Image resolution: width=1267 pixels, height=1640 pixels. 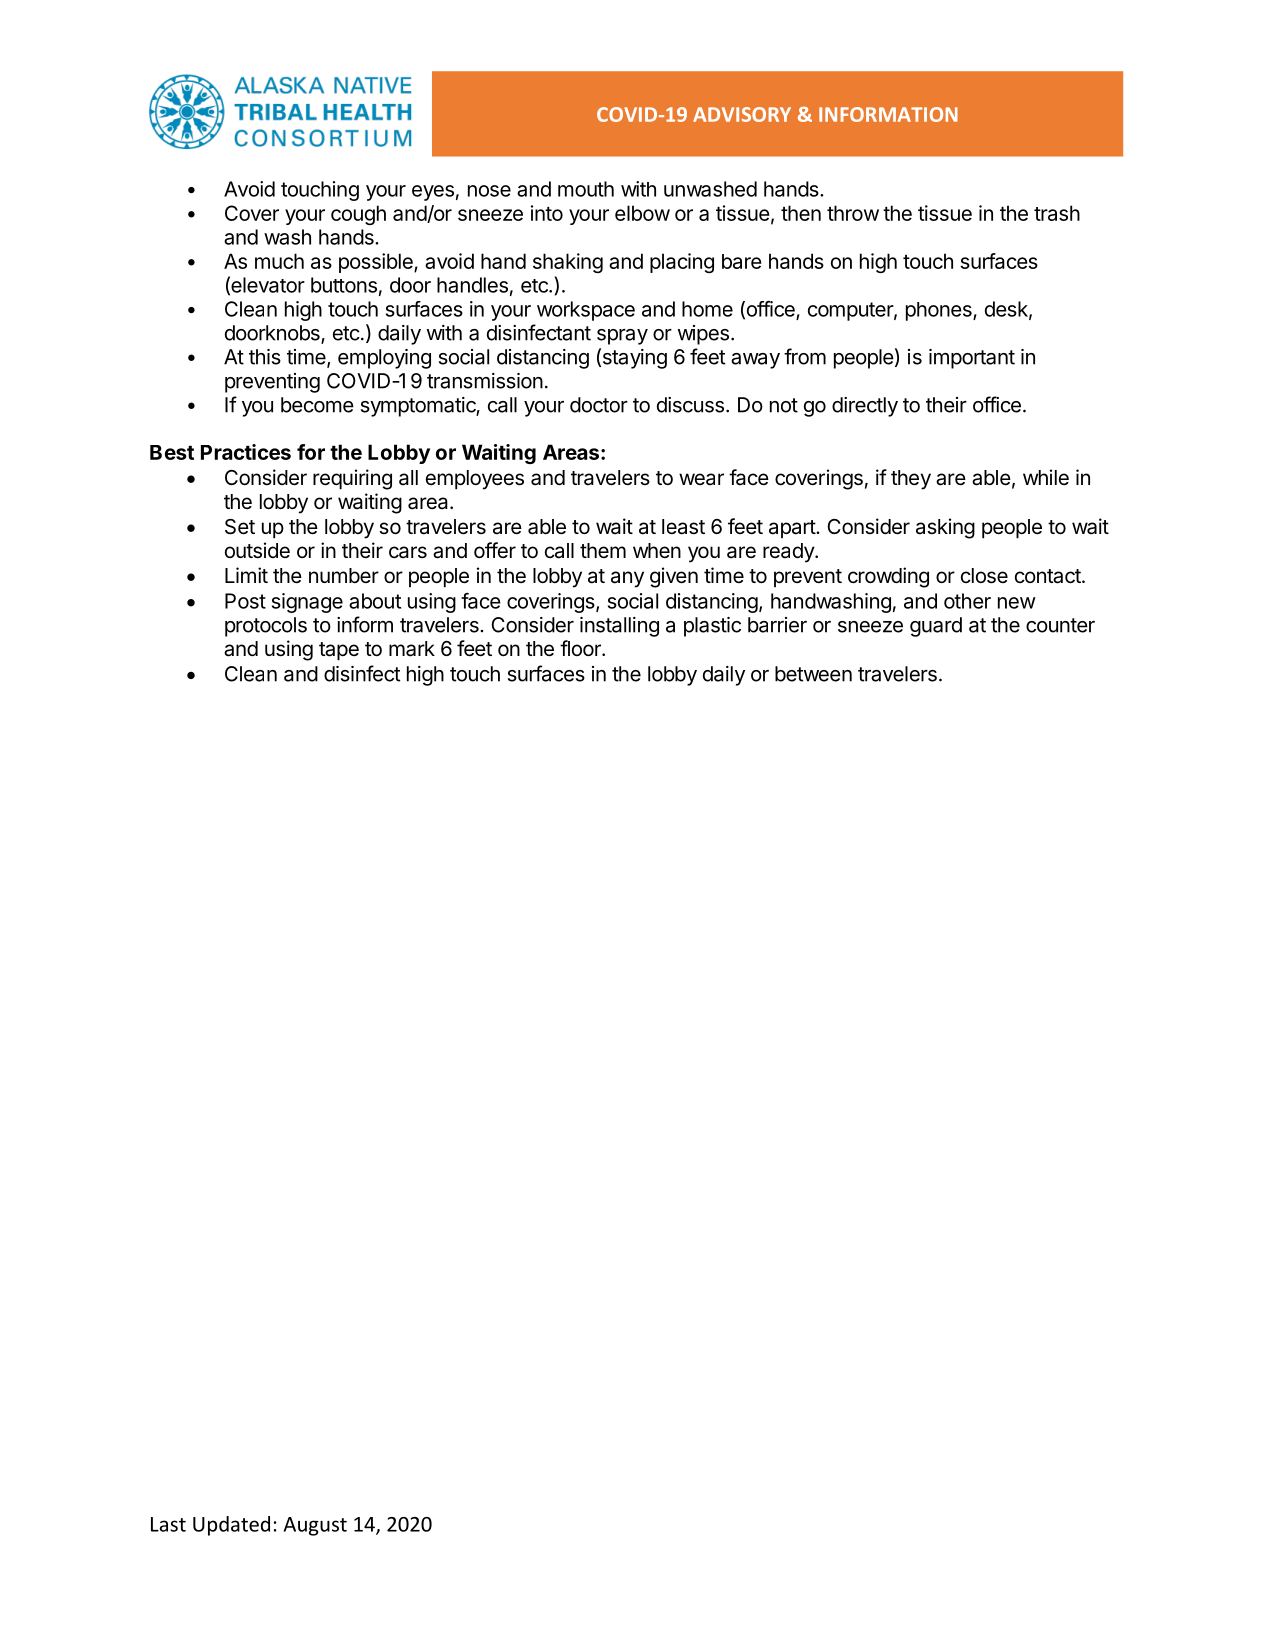 I want to click on cough, so click(x=358, y=215).
